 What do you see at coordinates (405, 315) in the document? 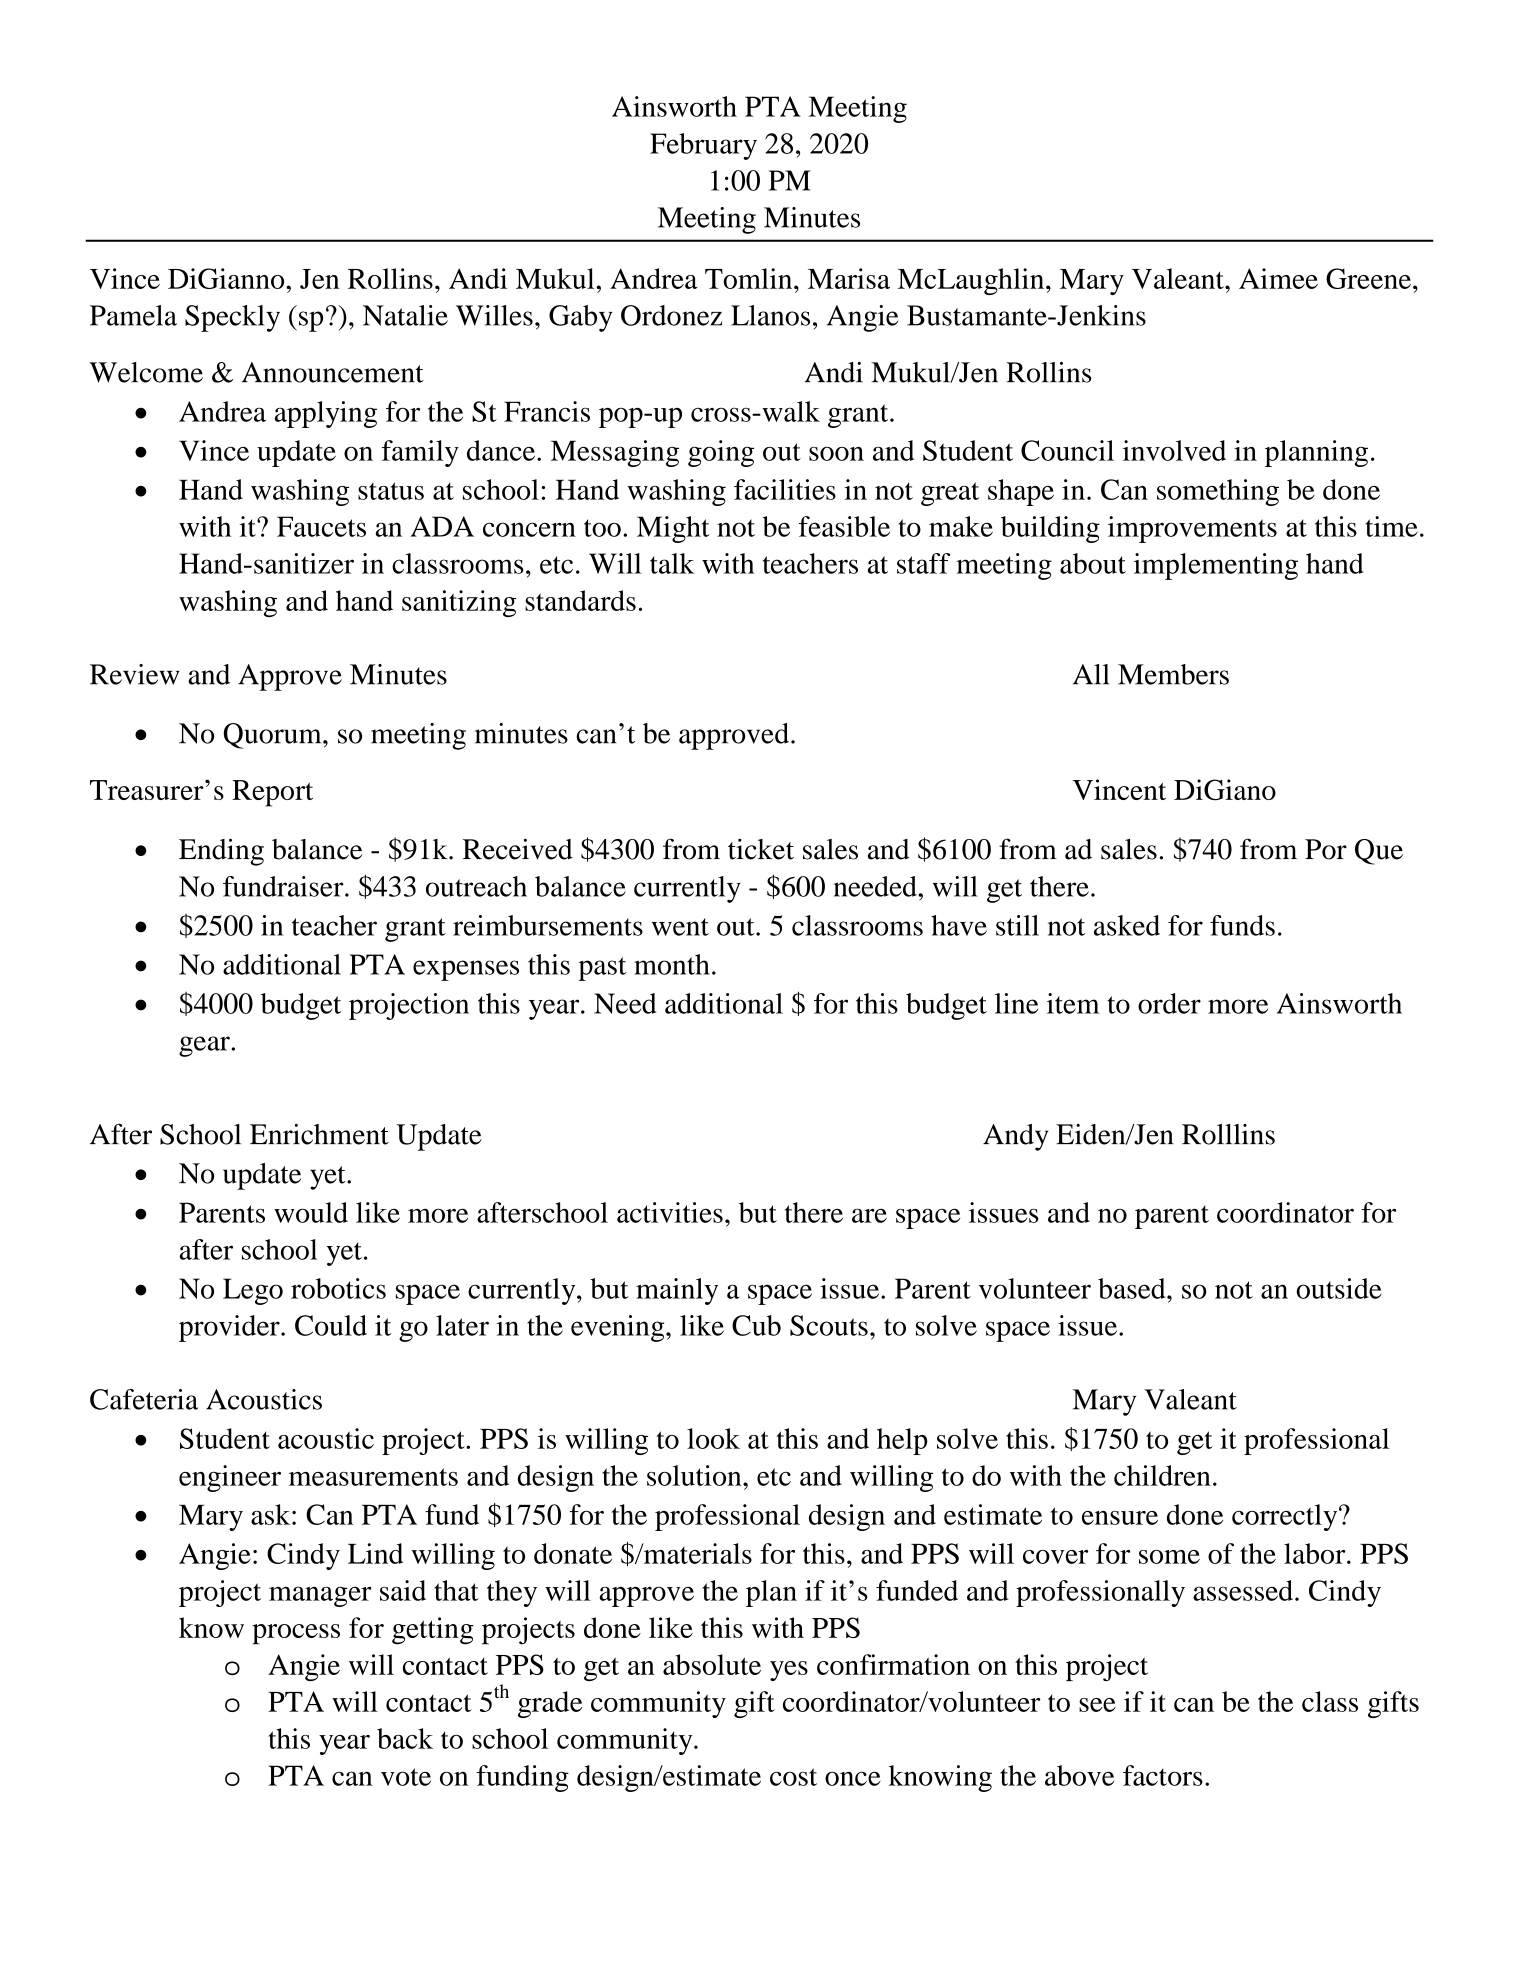
I see `Natalie` at bounding box center [405, 315].
